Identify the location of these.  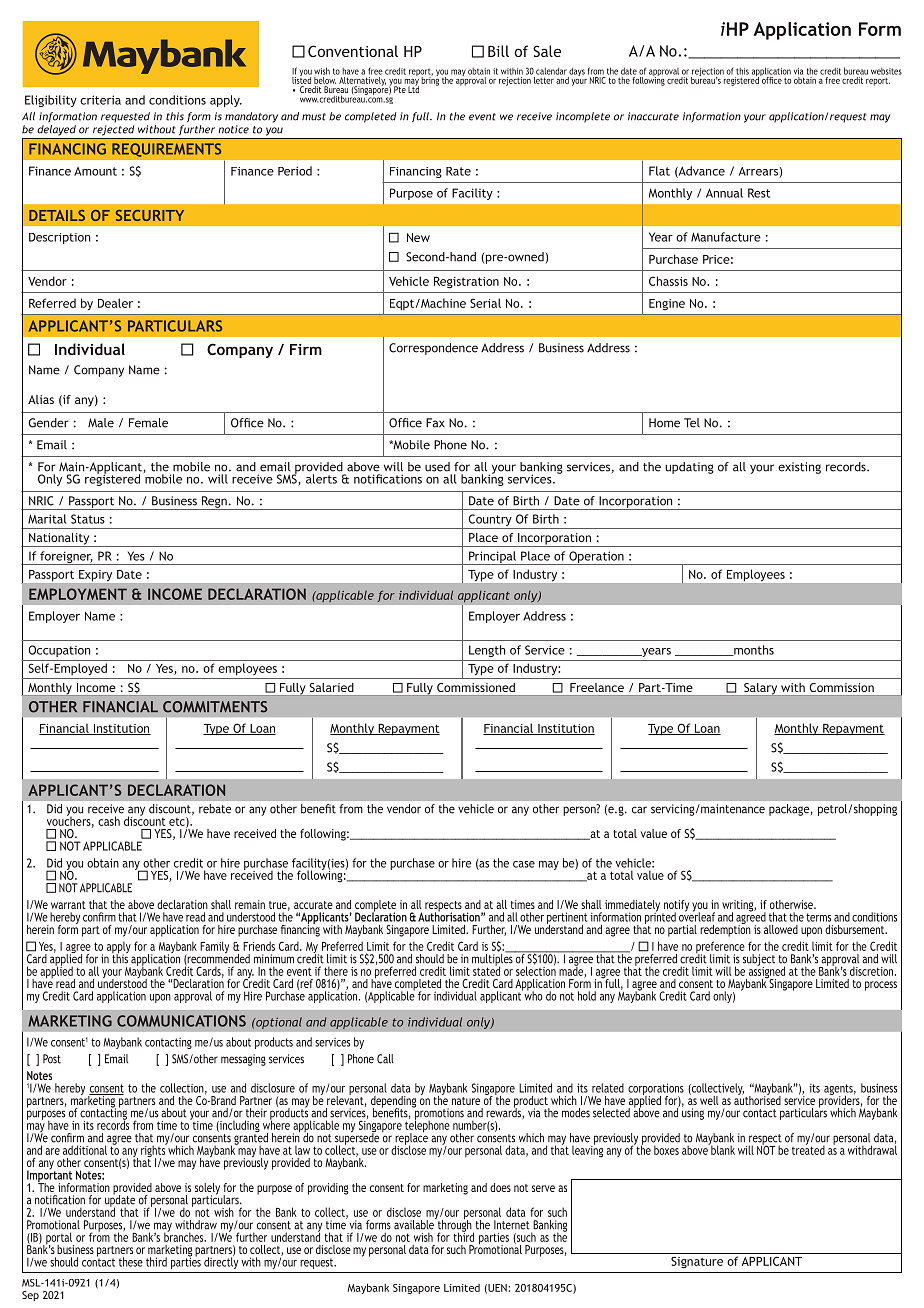
(131, 1262).
